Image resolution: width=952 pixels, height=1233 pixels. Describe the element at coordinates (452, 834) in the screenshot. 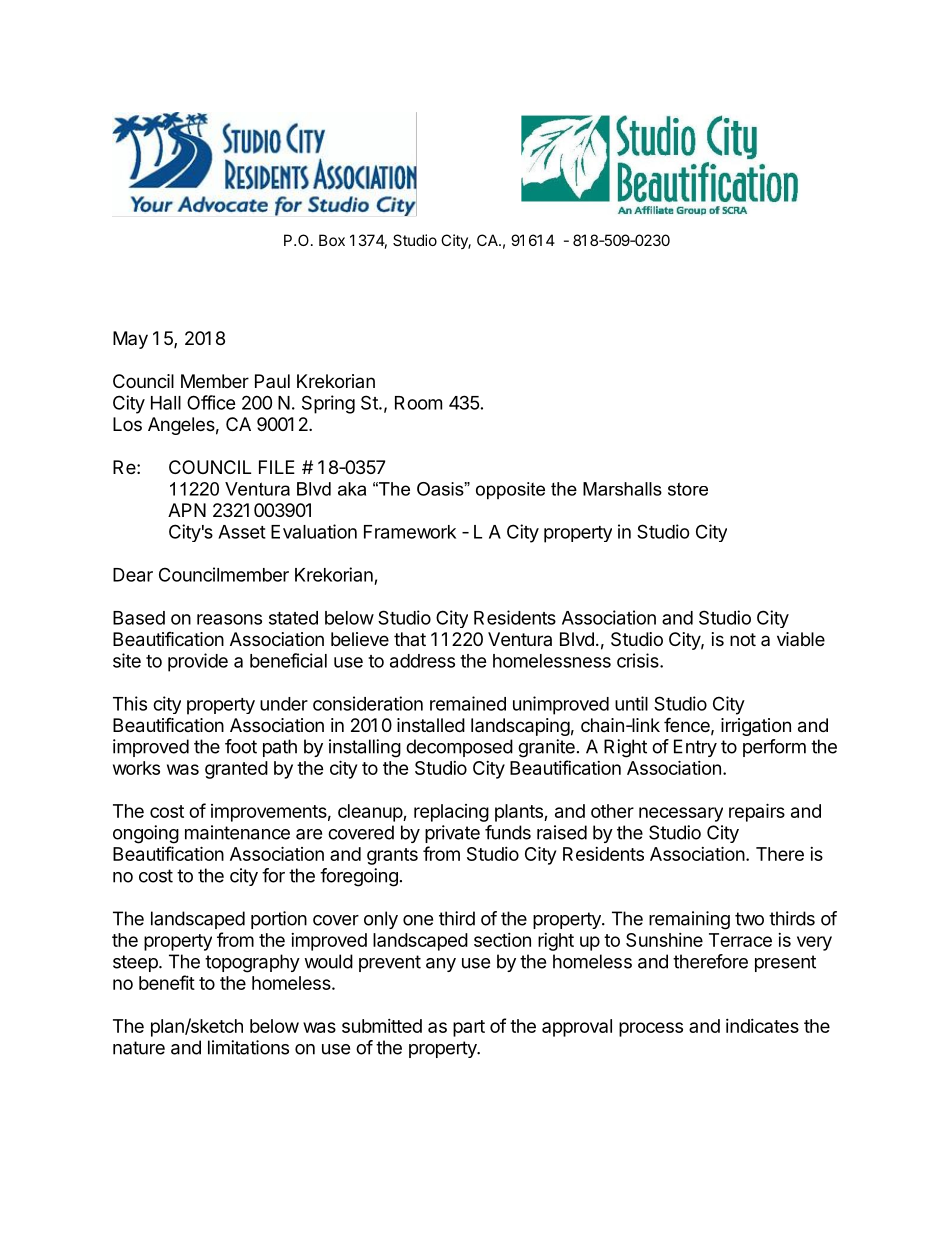

I see `private` at that location.
